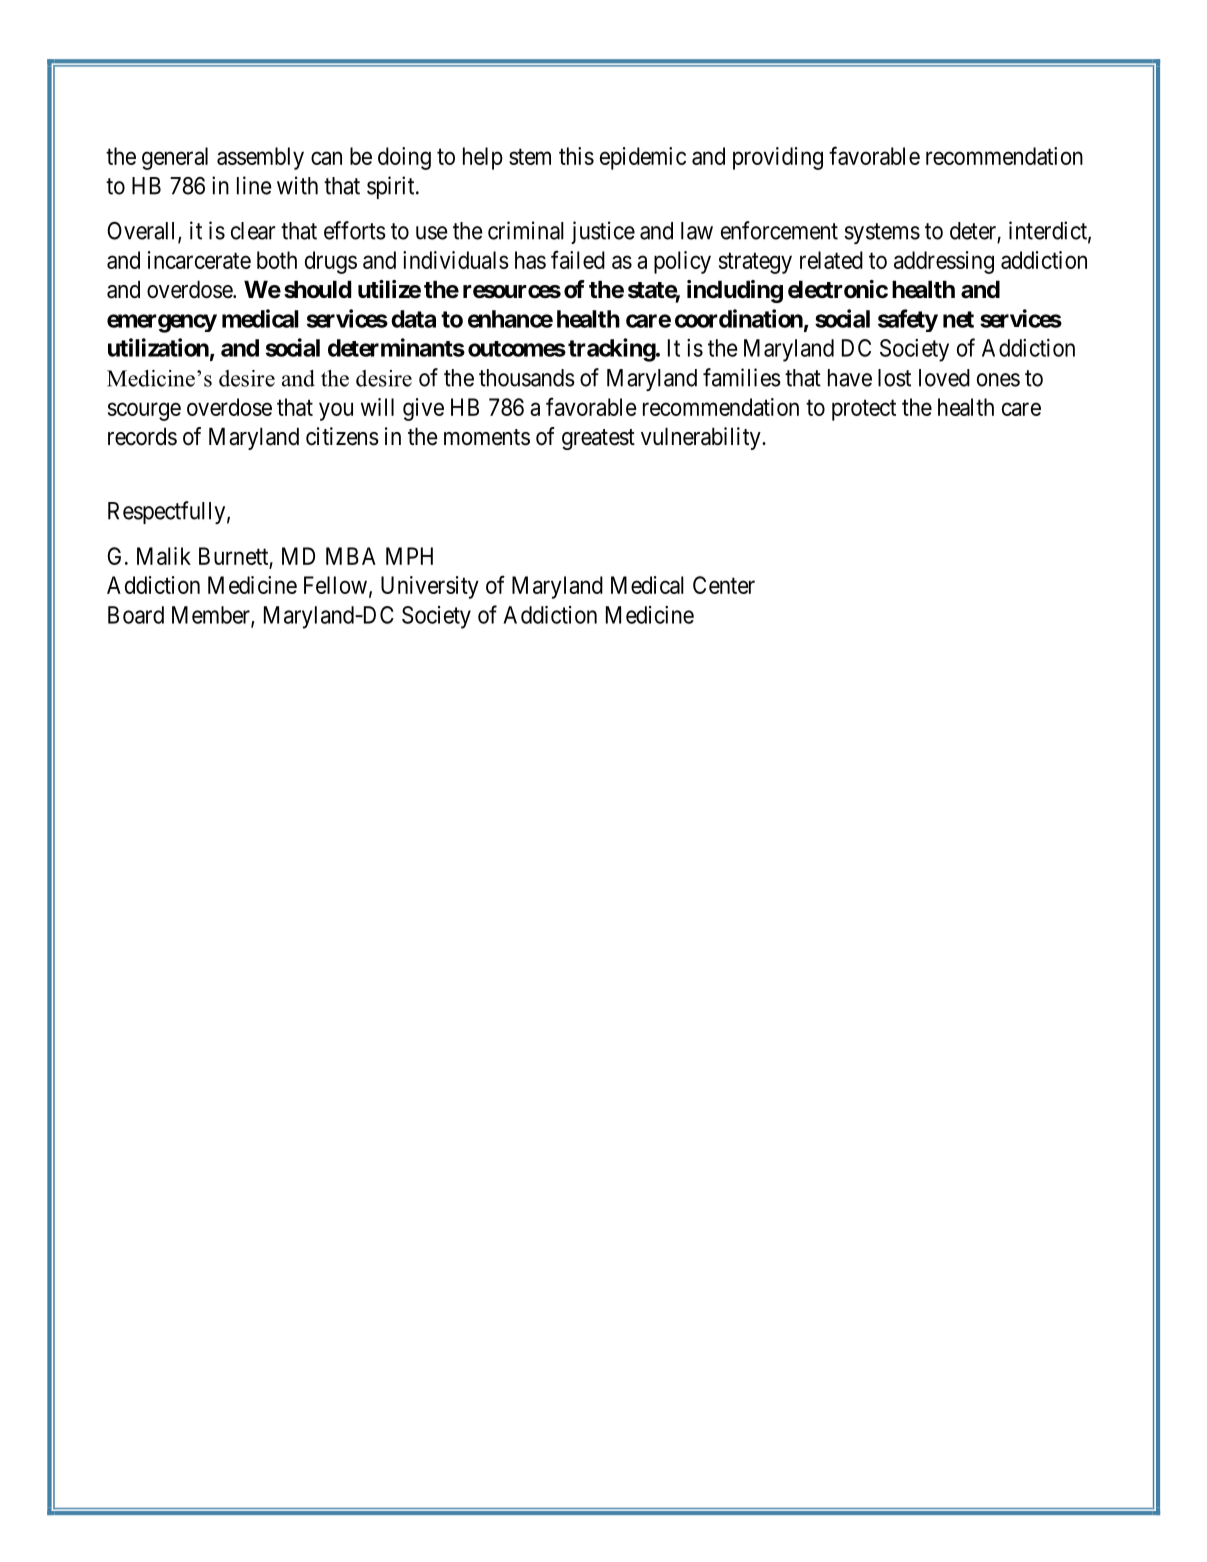 The width and height of the document is (1207, 1562). What do you see at coordinates (778, 158) in the document?
I see `providing` at bounding box center [778, 158].
